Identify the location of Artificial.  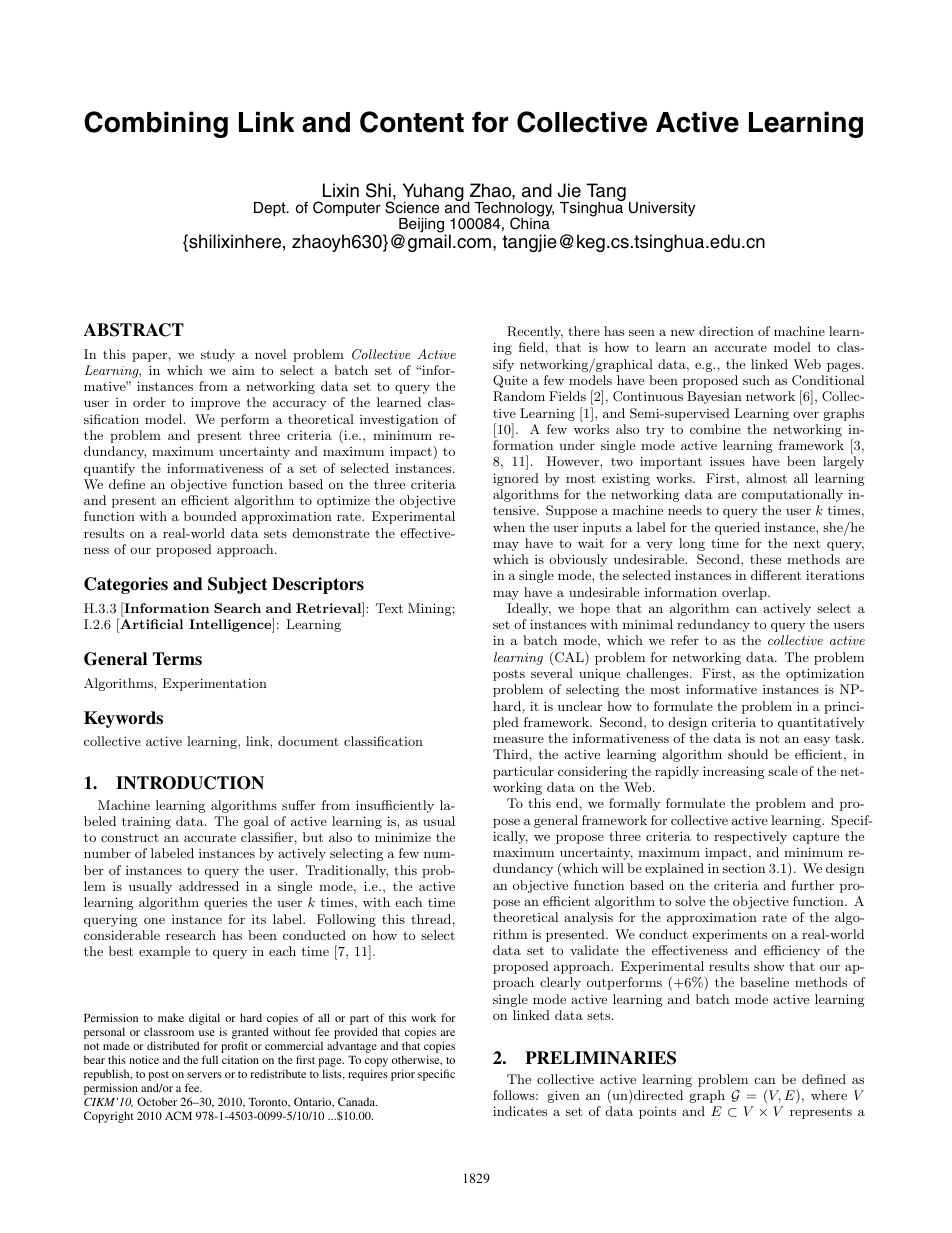
(150, 623).
